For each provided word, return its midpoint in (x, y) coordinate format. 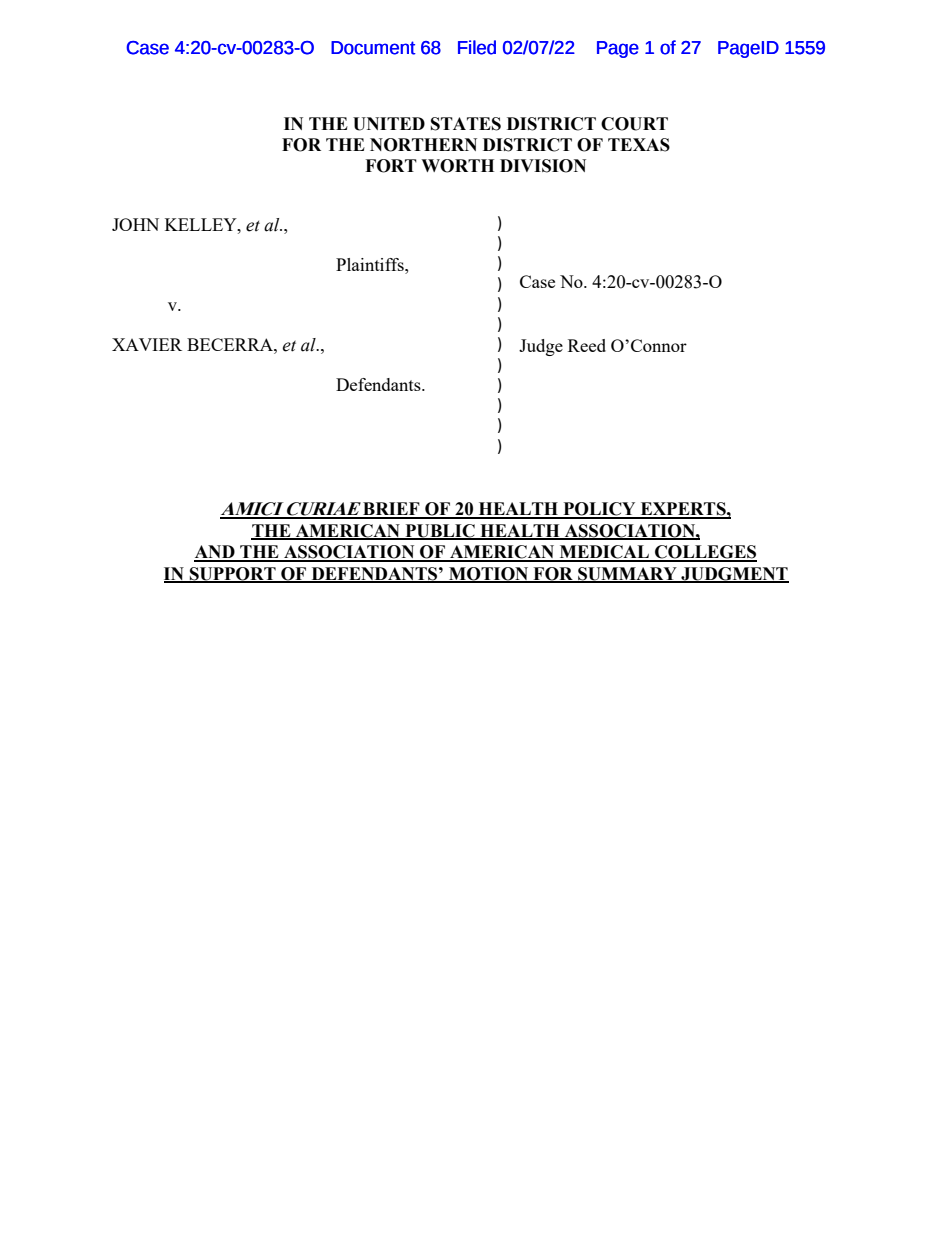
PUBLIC (440, 531)
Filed (477, 47)
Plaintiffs (371, 264)
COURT (634, 124)
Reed (587, 345)
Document (373, 48)
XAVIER (147, 344)
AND (215, 553)
